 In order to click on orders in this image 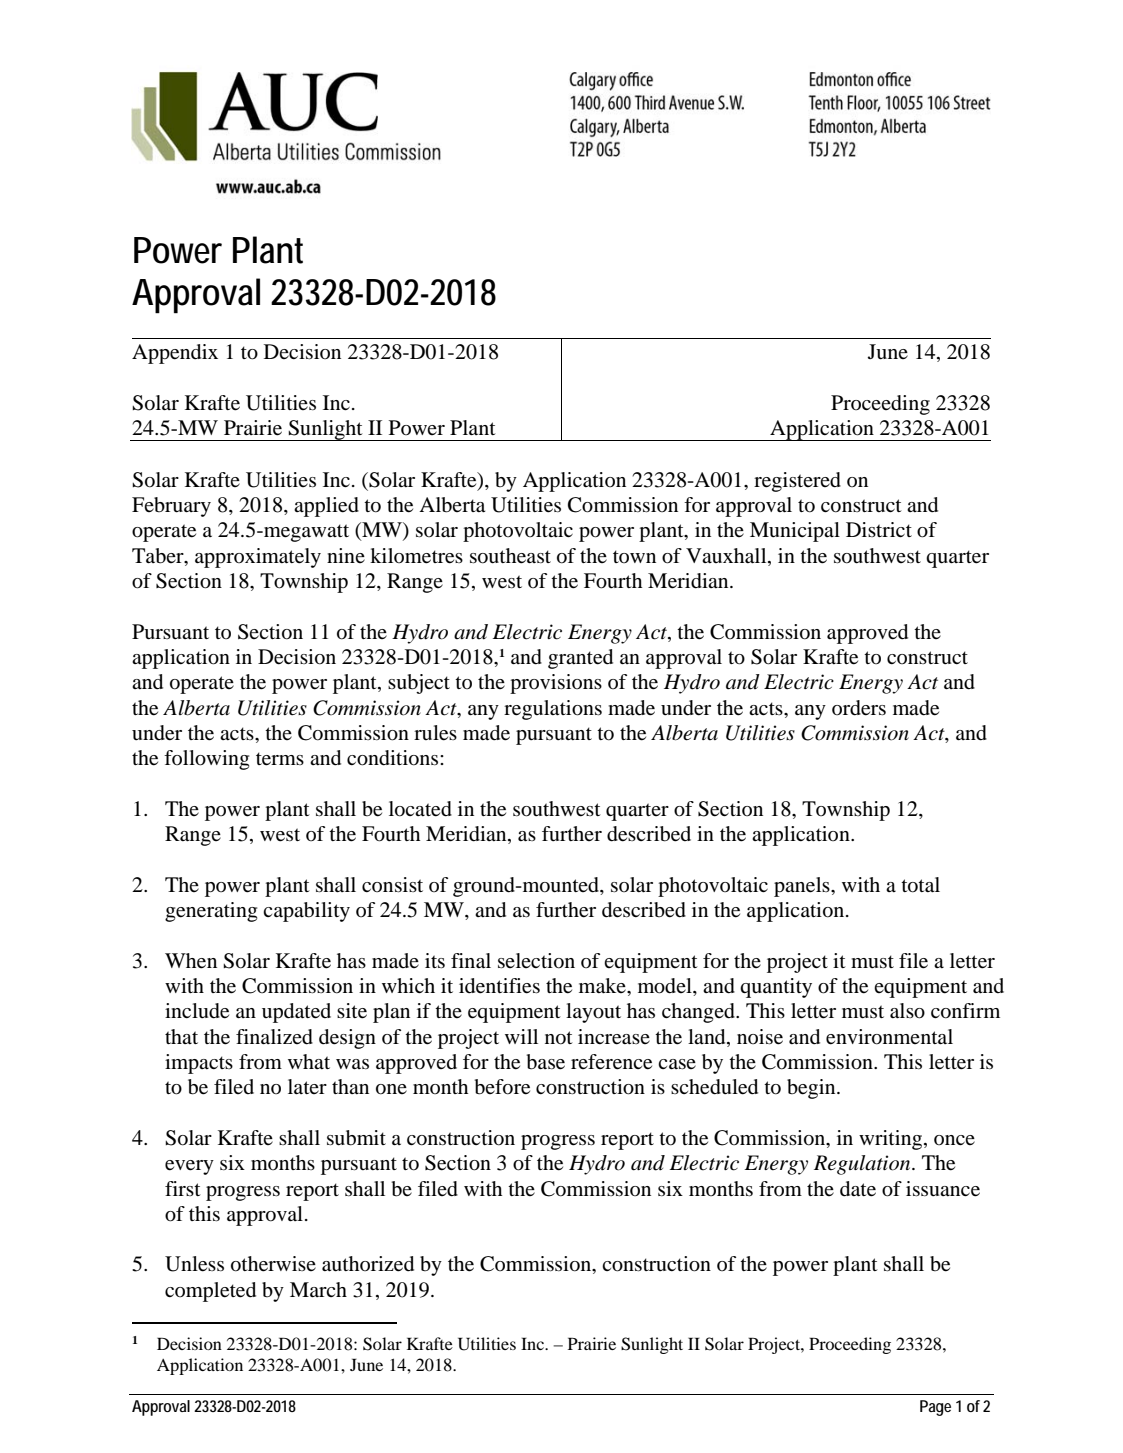, I will do `click(859, 708)`.
